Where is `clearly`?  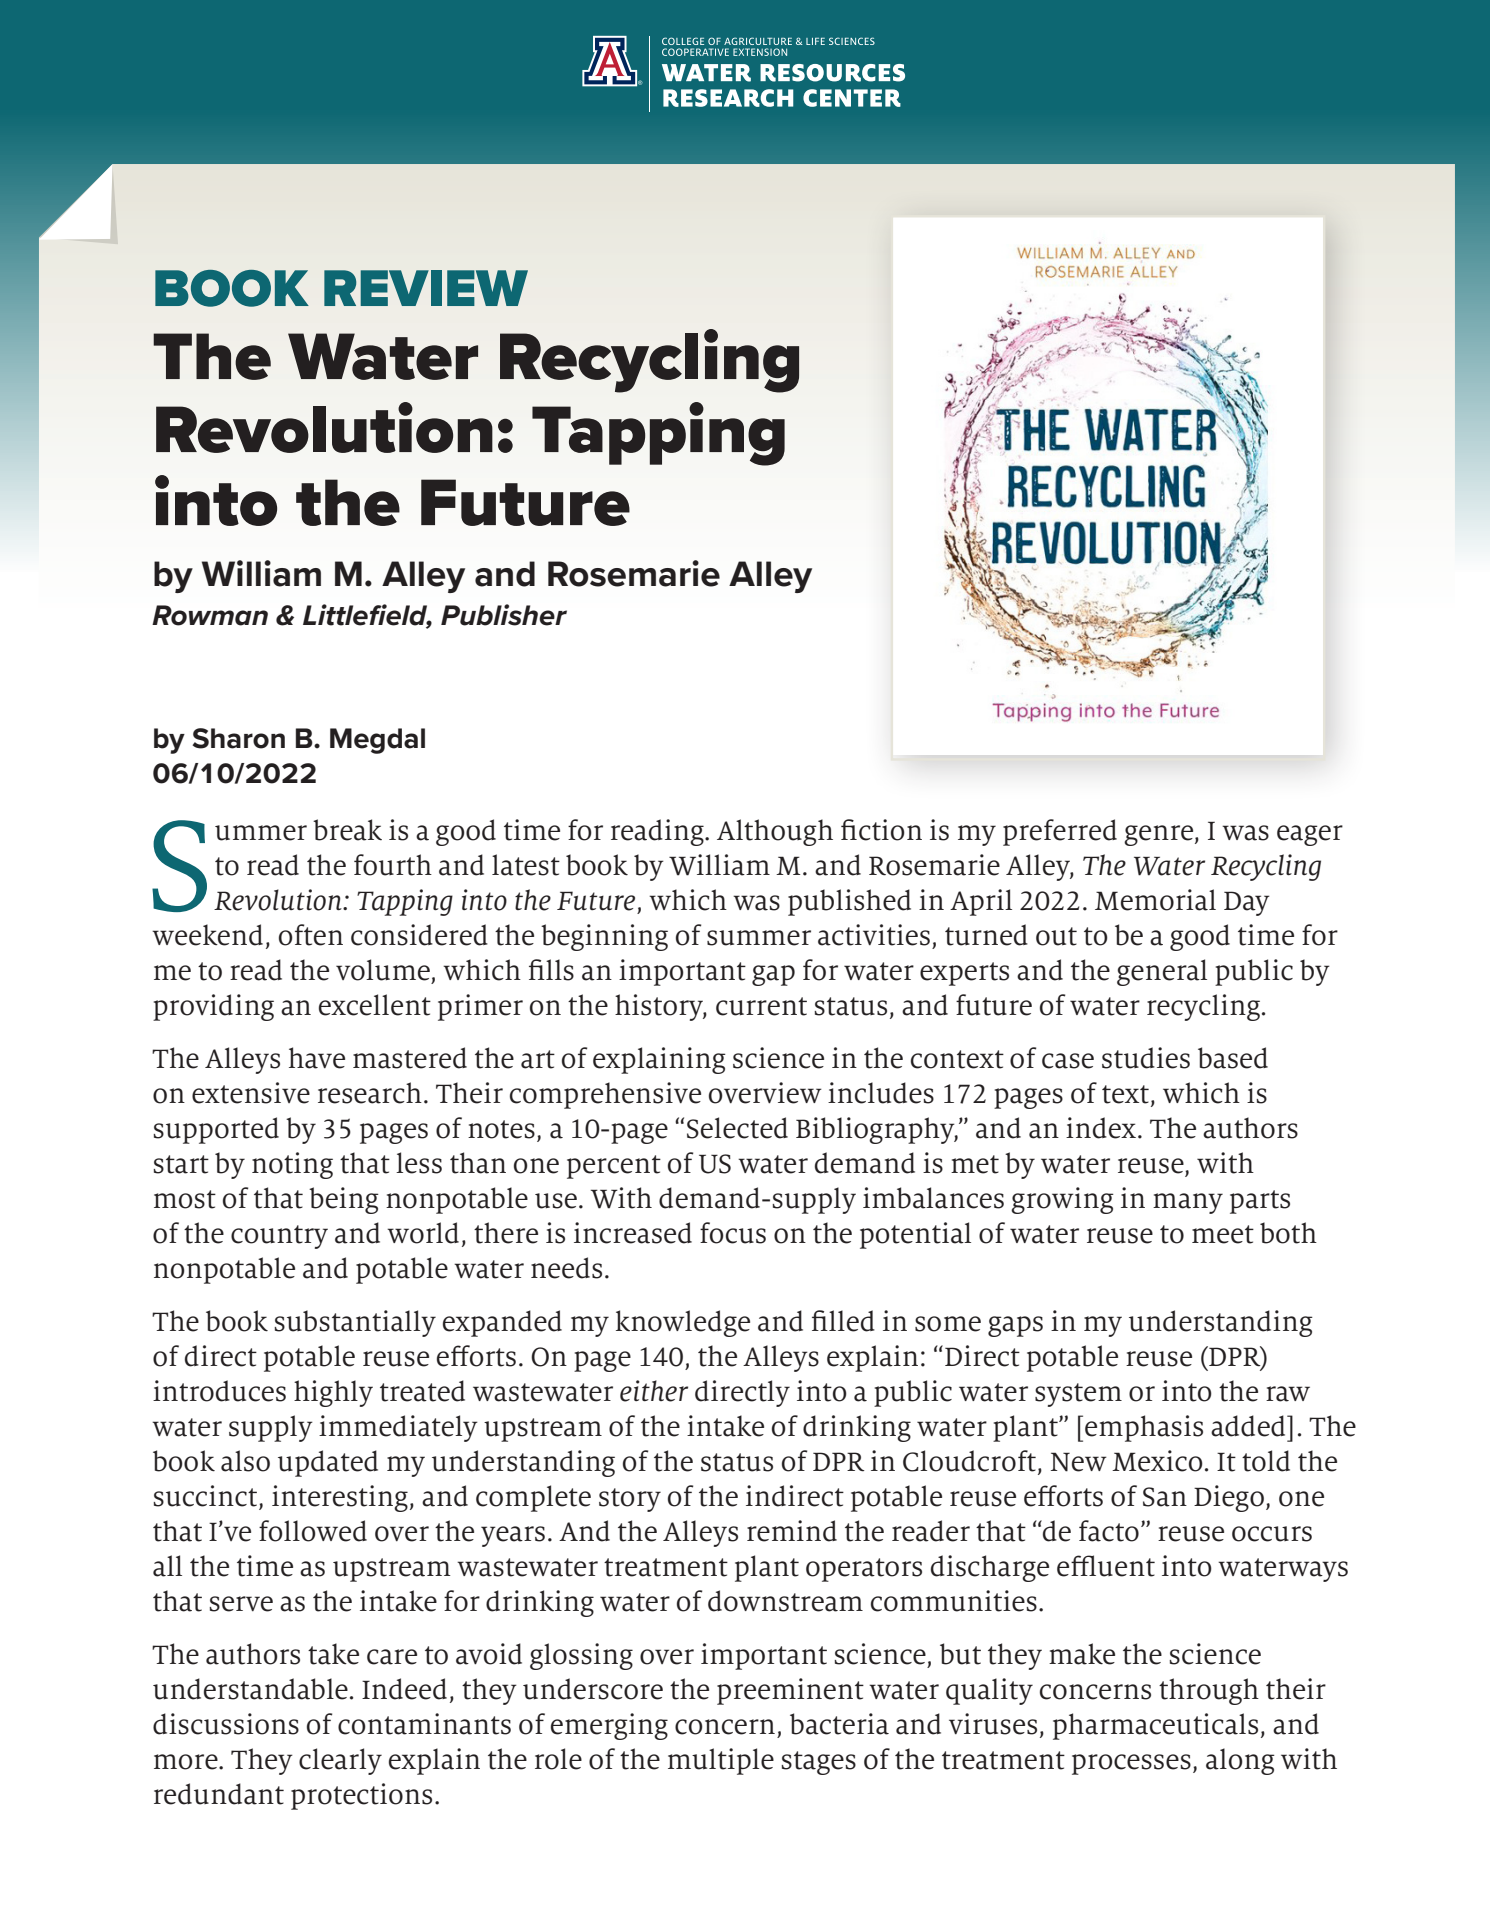
clearly is located at coordinates (340, 1761).
